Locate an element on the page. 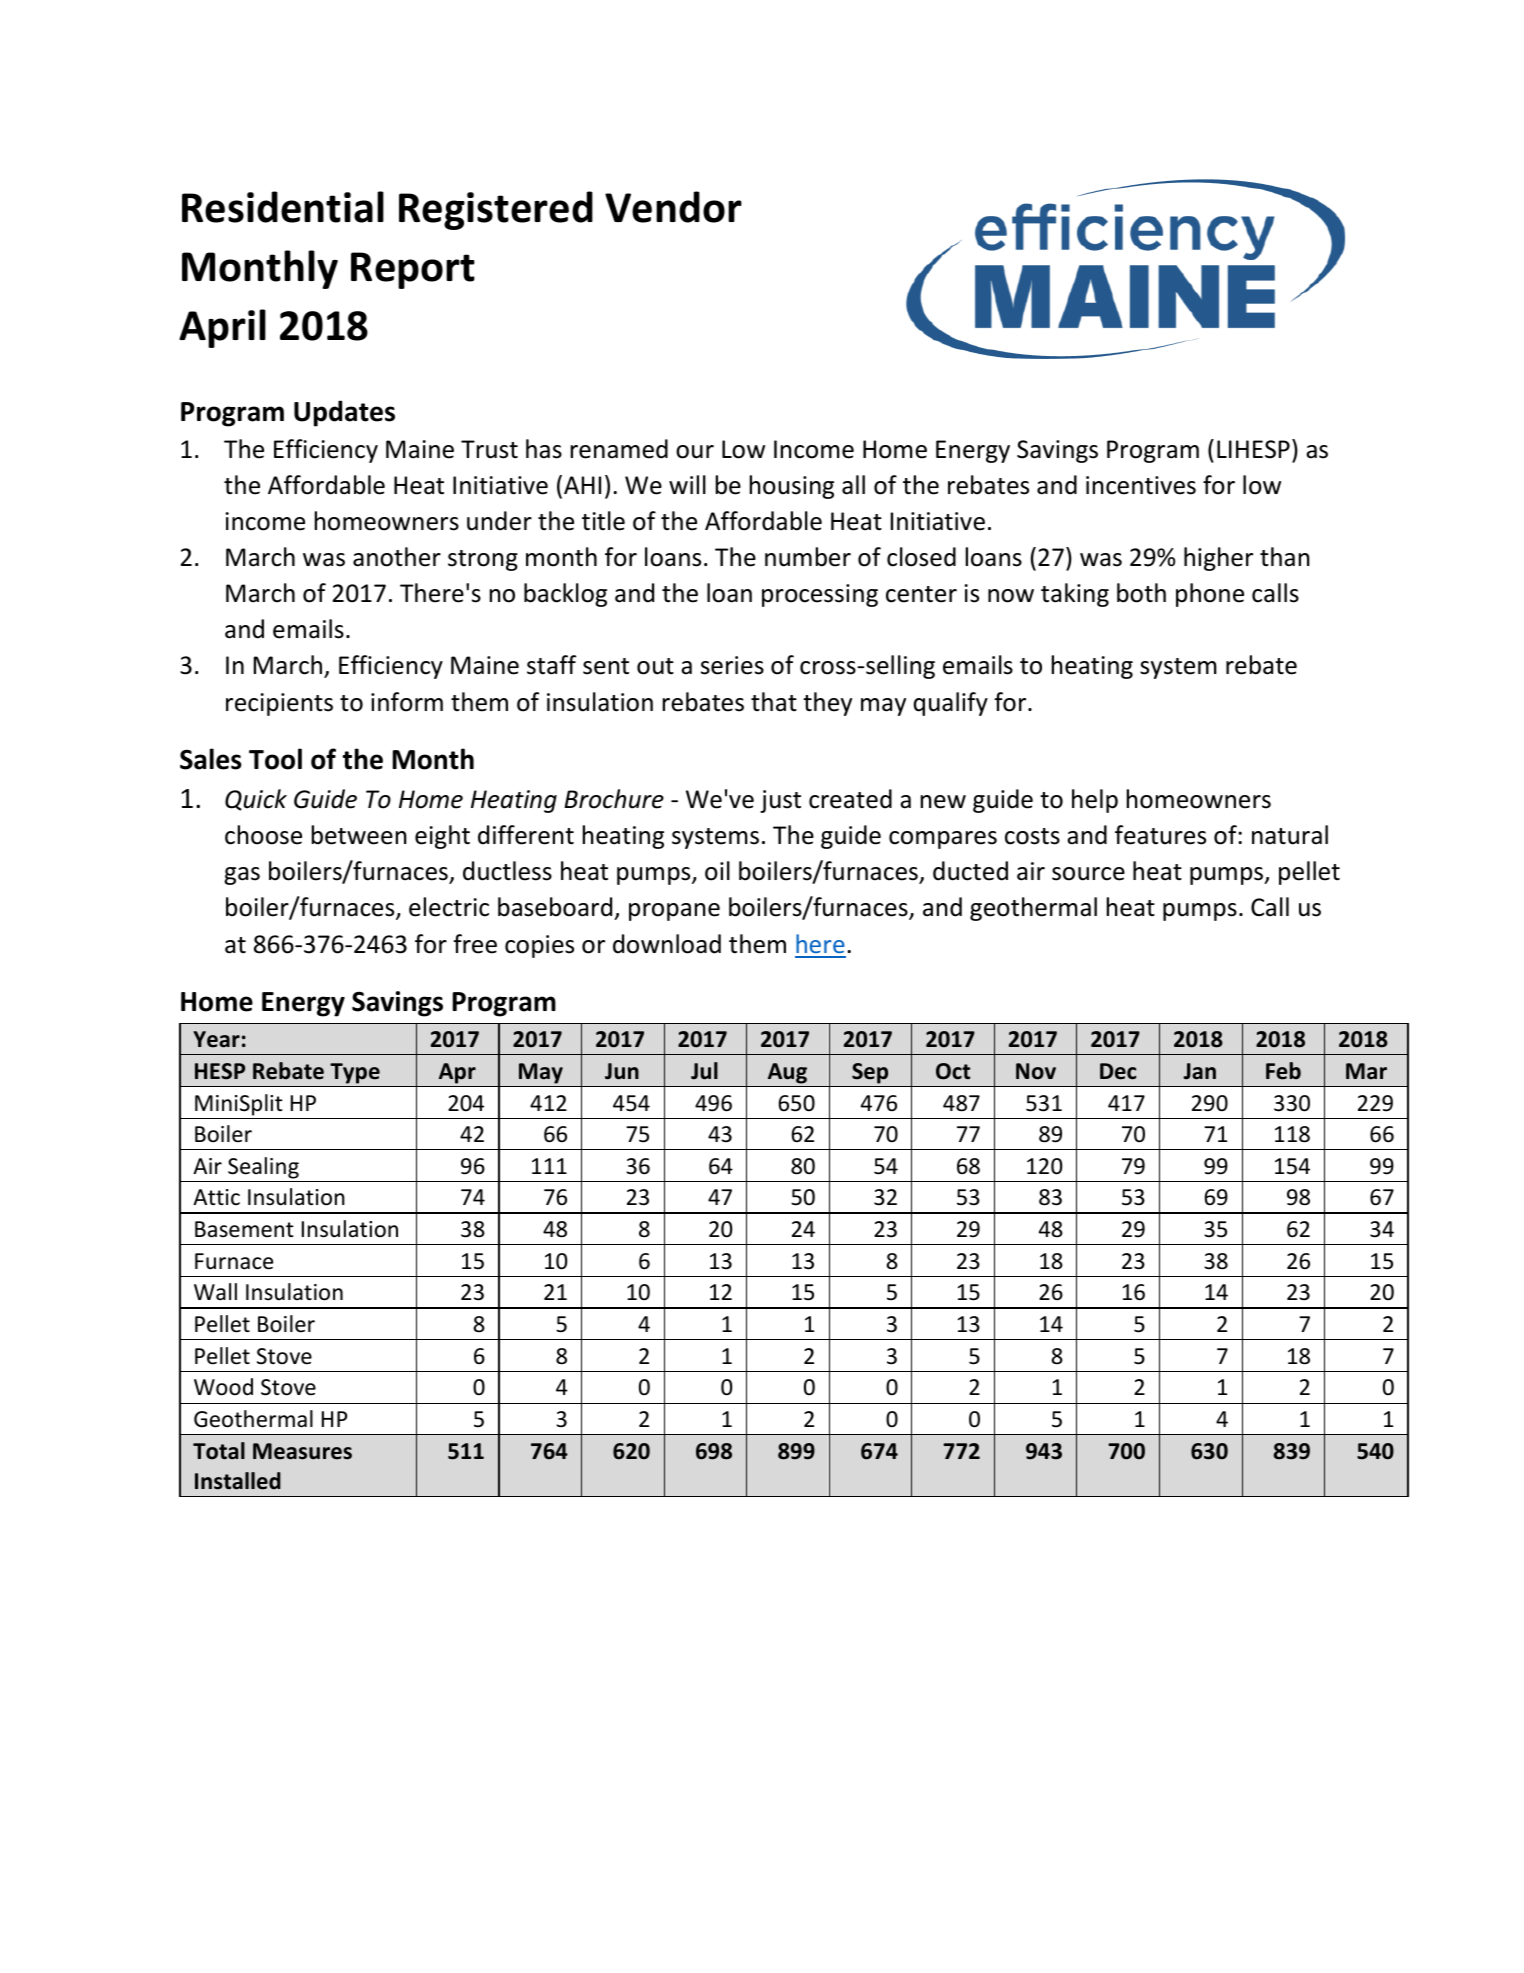 Image resolution: width=1524 pixels, height=1973 pixels. Measures is located at coordinates (302, 1451).
